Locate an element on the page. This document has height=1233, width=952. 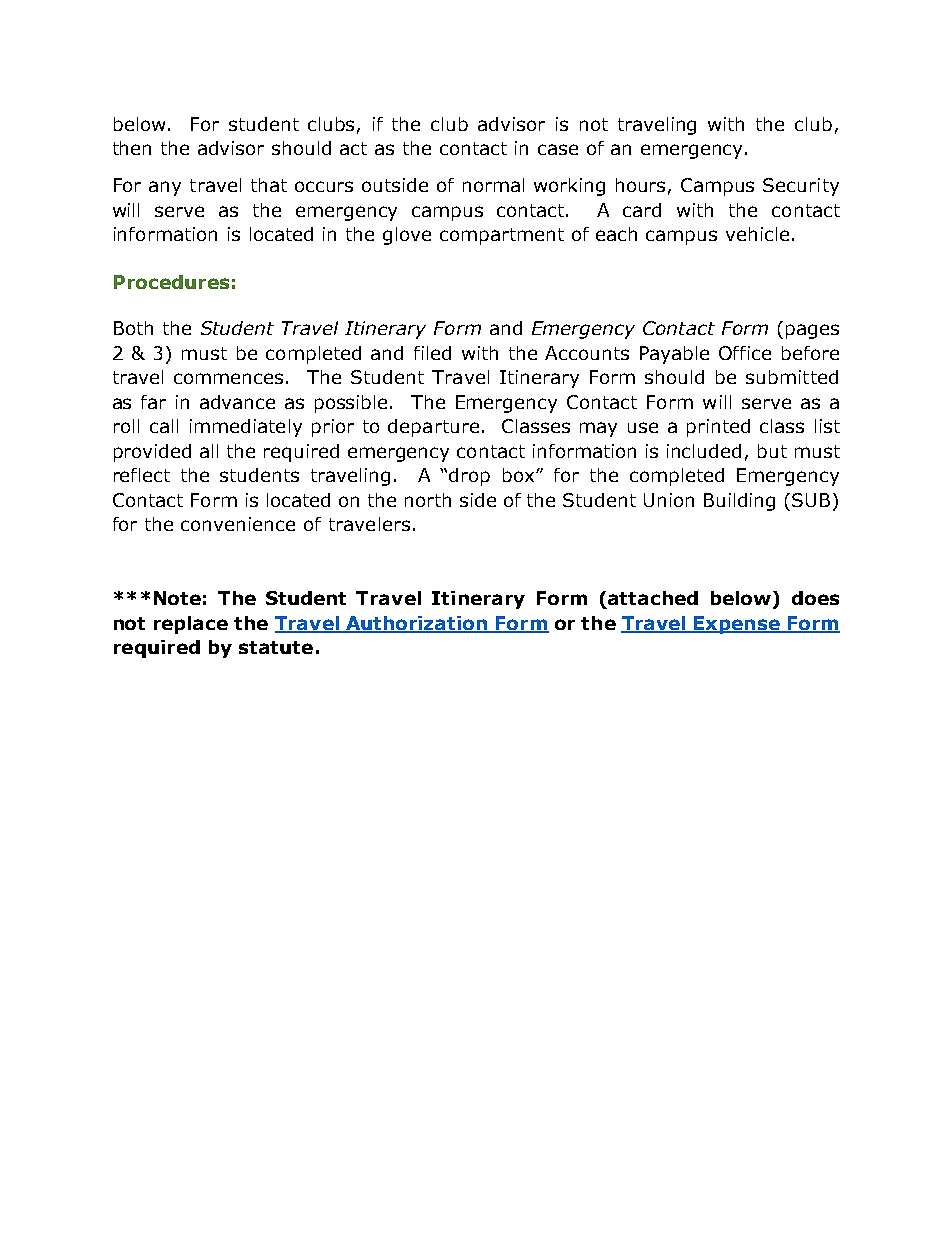
vehicle is located at coordinates (757, 234).
